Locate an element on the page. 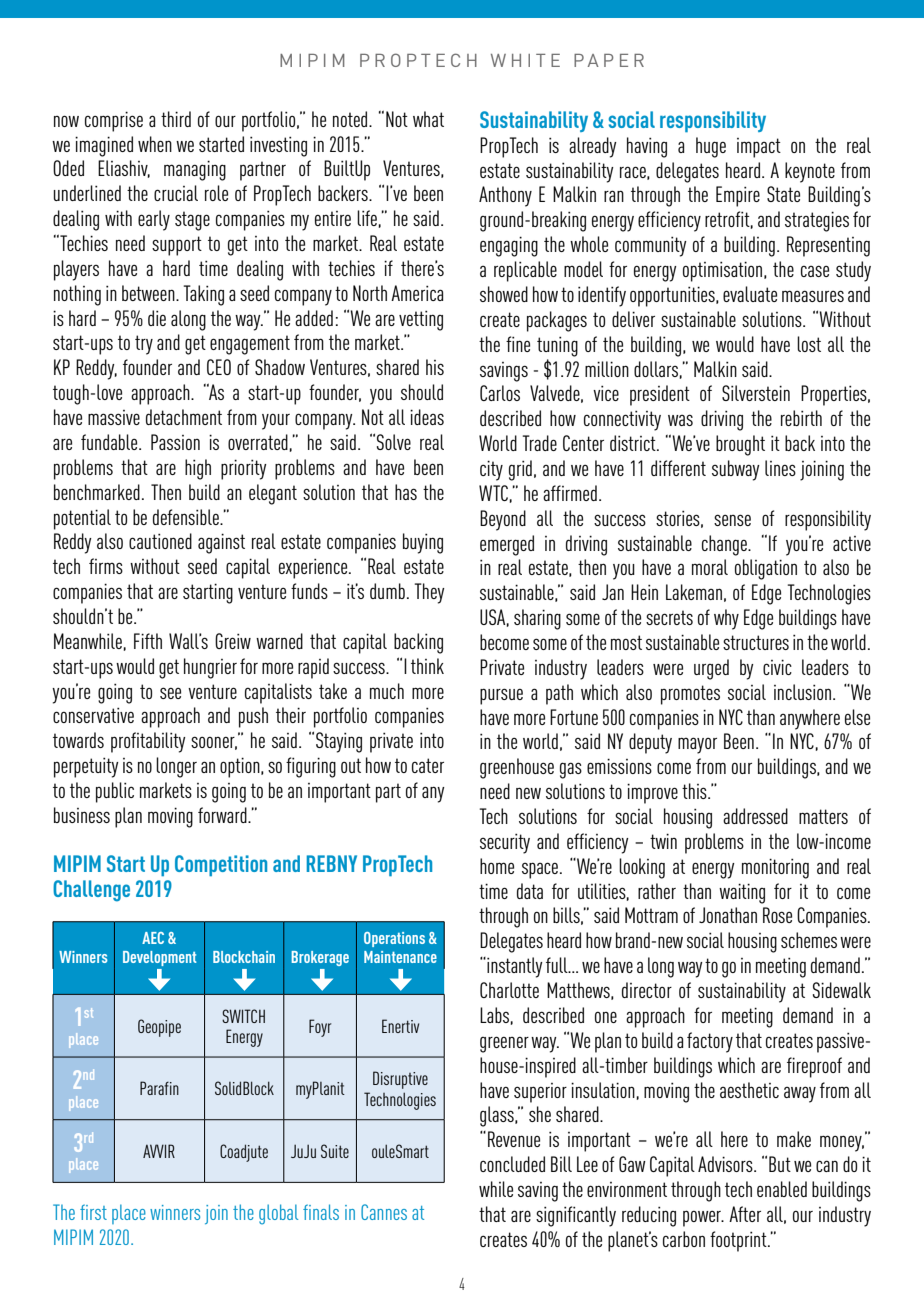 This page has width=924, height=1308. what is located at coordinates (428, 119).
